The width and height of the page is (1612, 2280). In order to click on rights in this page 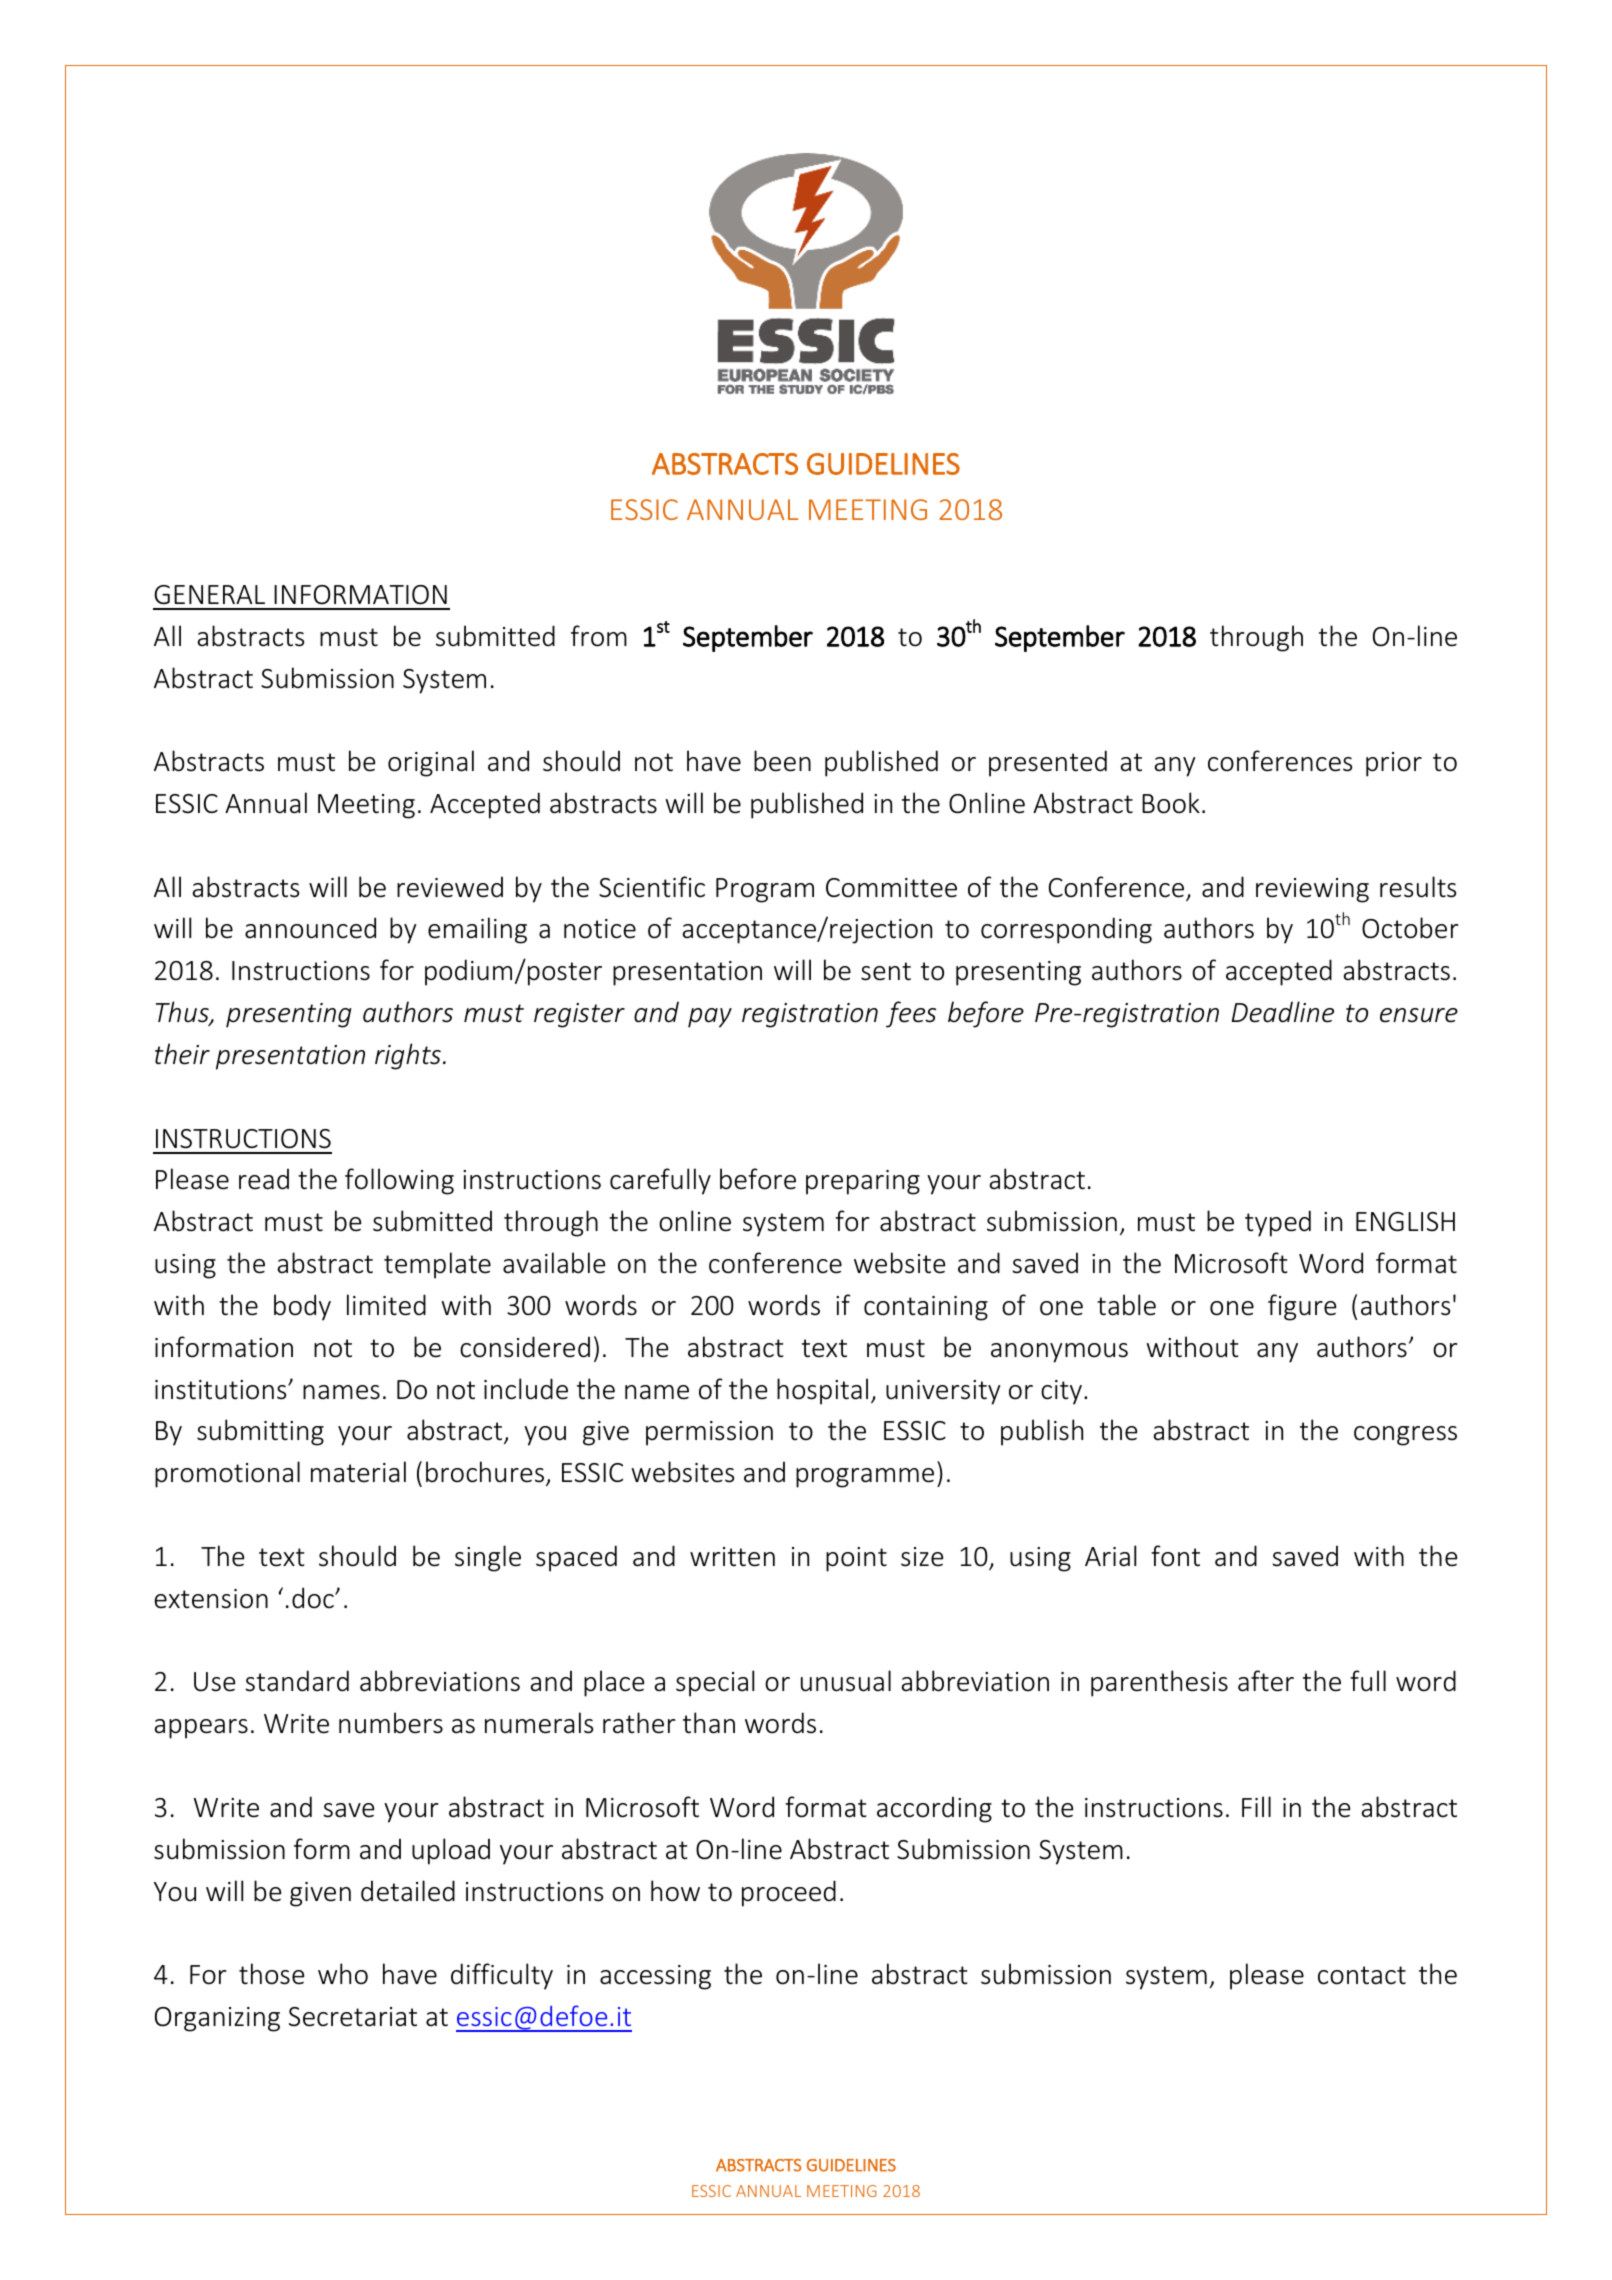, I will do `click(408, 1056)`.
